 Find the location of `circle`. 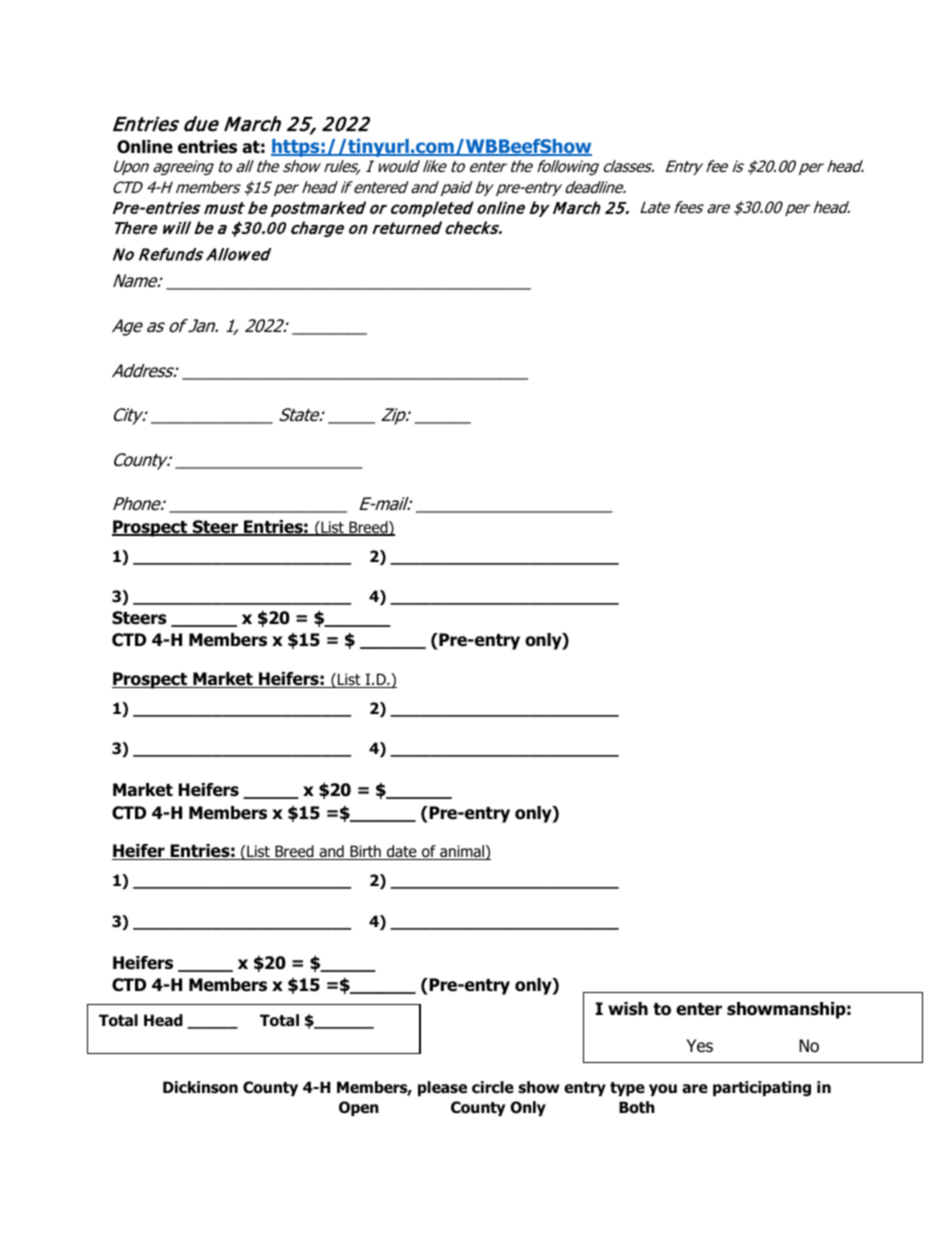

circle is located at coordinates (493, 1087).
